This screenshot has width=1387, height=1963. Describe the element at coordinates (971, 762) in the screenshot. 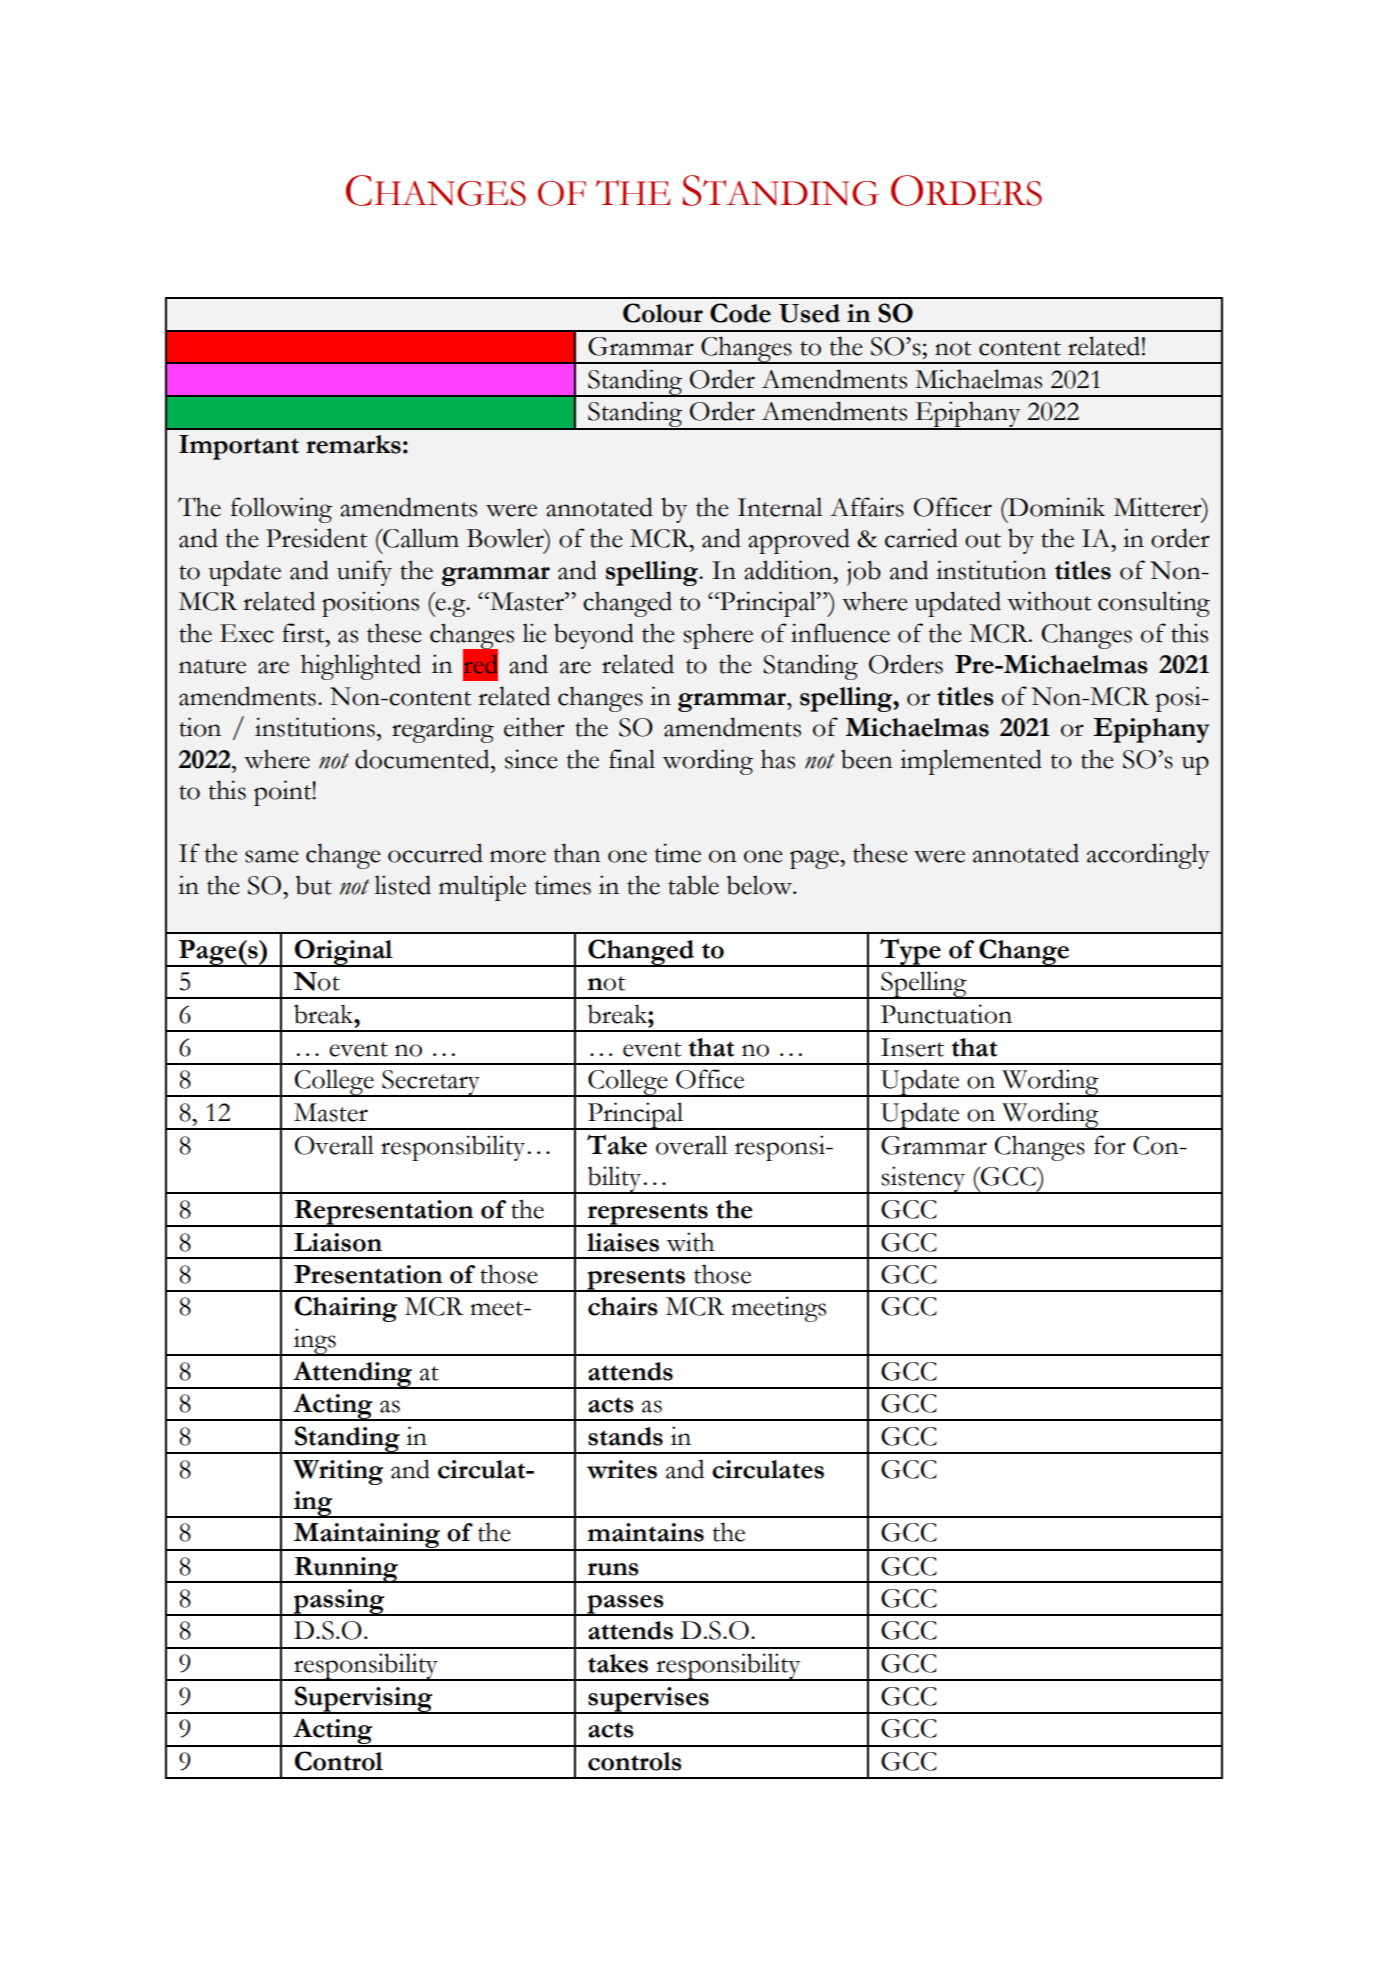

I see `implemented` at that location.
